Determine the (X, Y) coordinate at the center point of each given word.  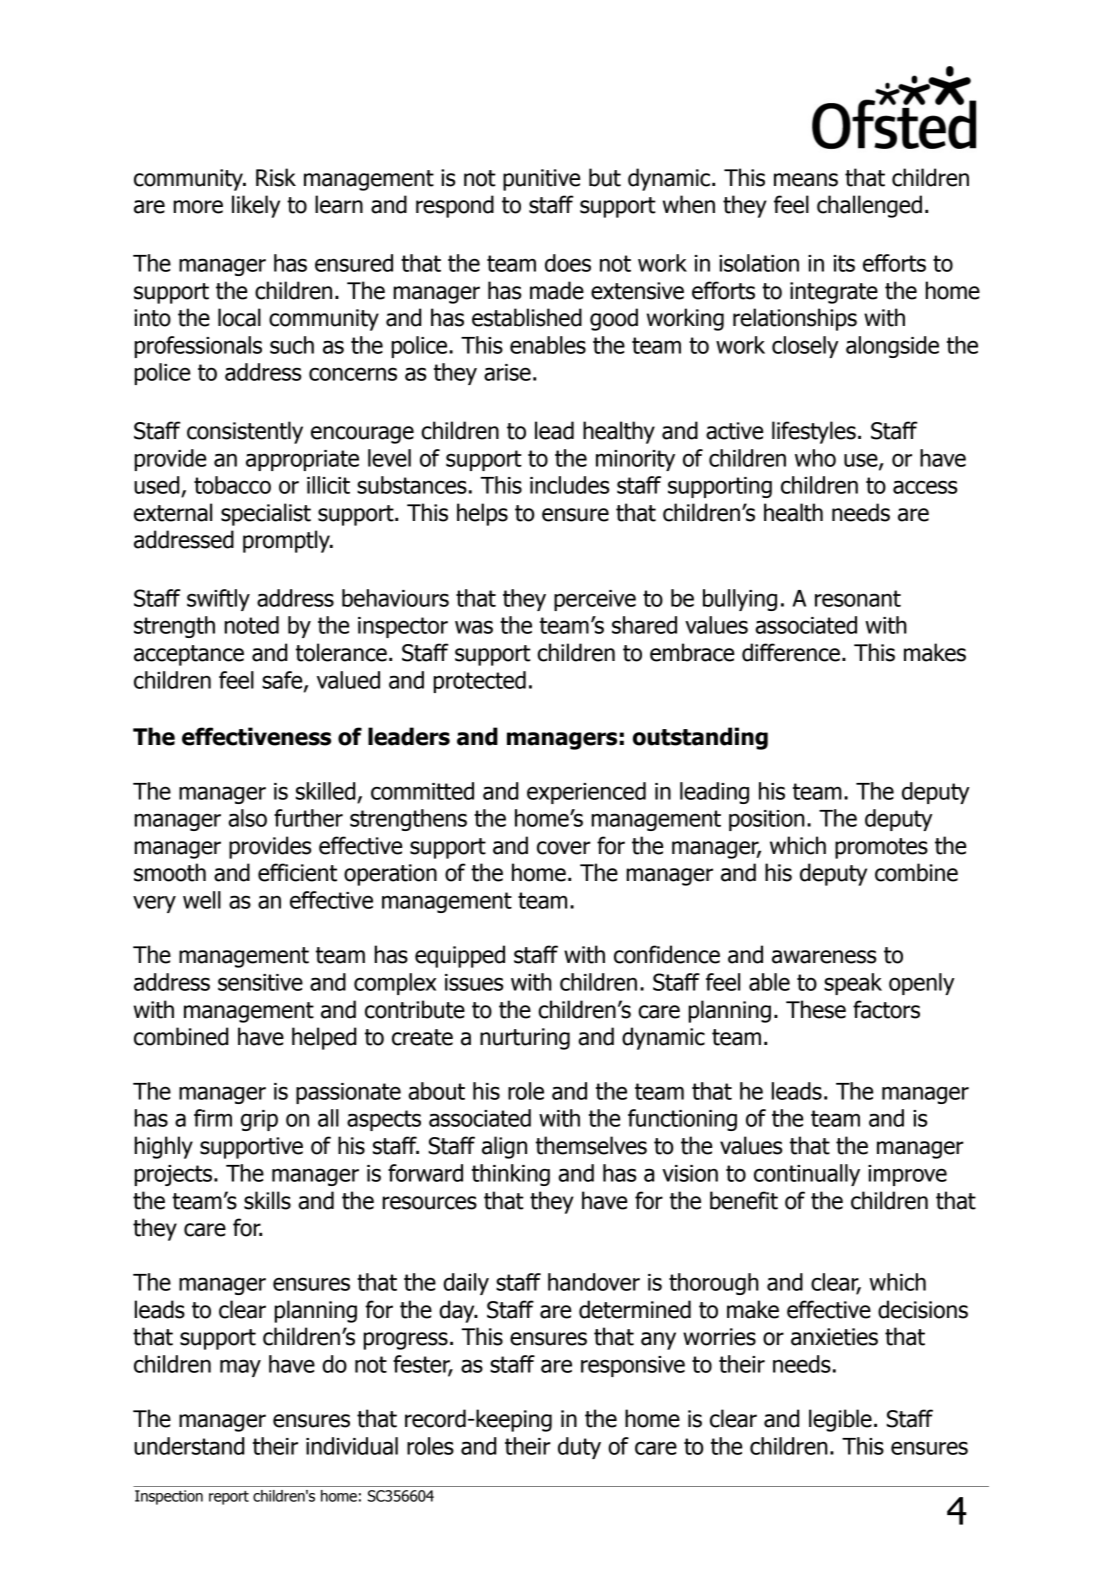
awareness (824, 957)
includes (569, 485)
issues (474, 982)
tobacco (232, 485)
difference (791, 652)
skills (267, 1200)
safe (283, 681)
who (815, 458)
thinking (511, 1175)
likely (256, 206)
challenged (869, 206)
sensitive (260, 982)
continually (807, 1175)
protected (480, 682)
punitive (541, 180)
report (229, 1498)
